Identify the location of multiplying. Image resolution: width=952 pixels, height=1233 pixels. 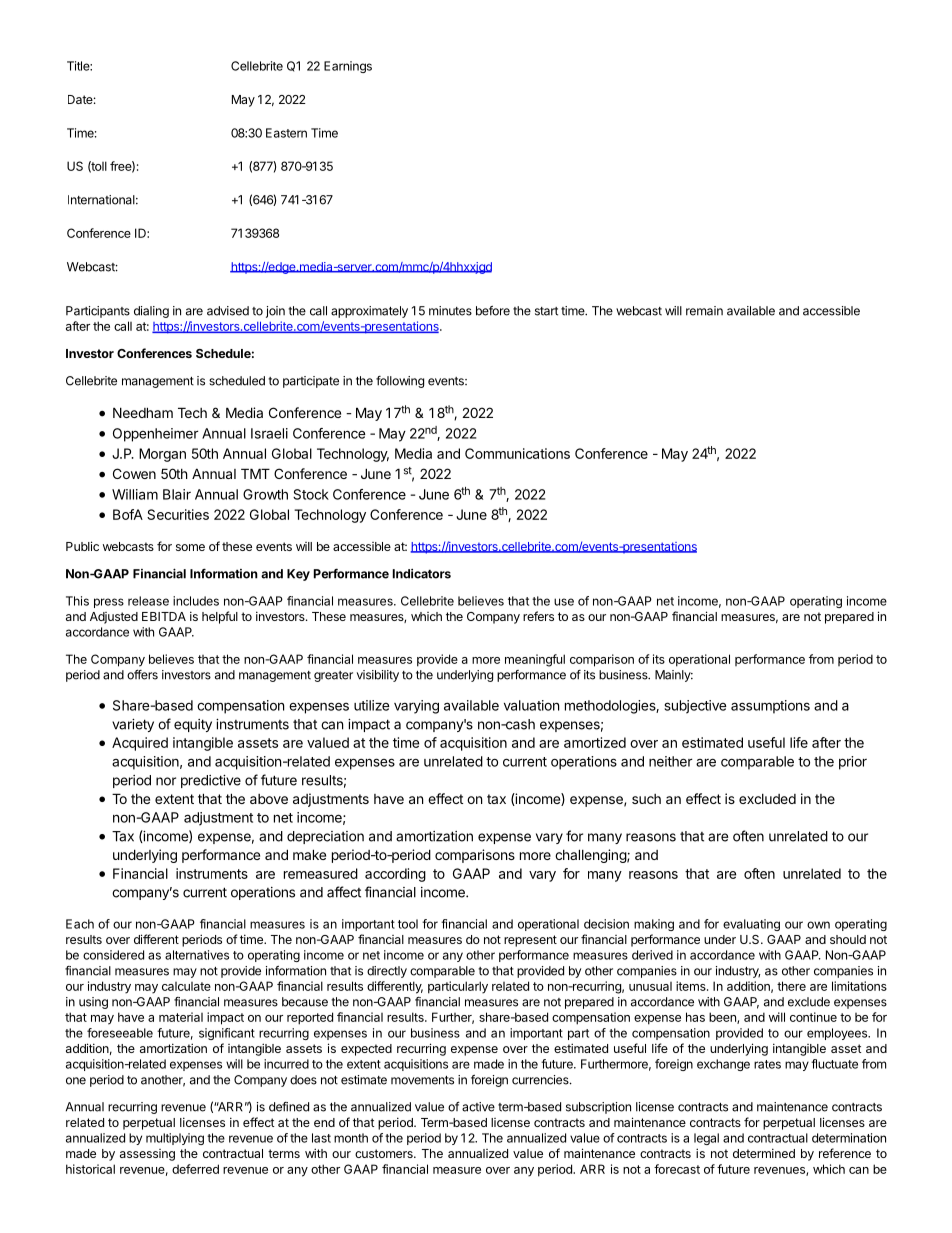
(175, 1139).
